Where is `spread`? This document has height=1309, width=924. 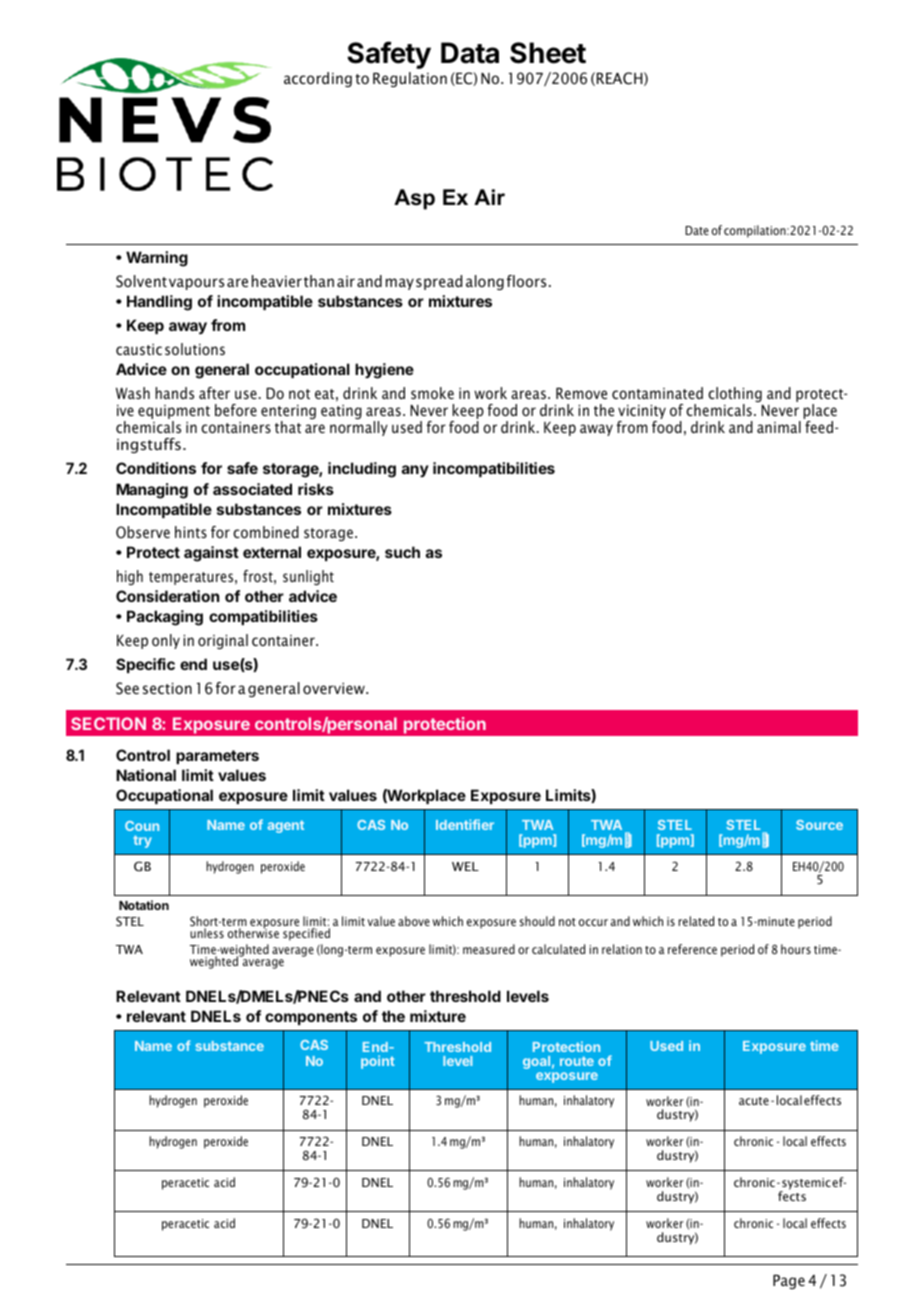
spread is located at coordinates (439, 282).
